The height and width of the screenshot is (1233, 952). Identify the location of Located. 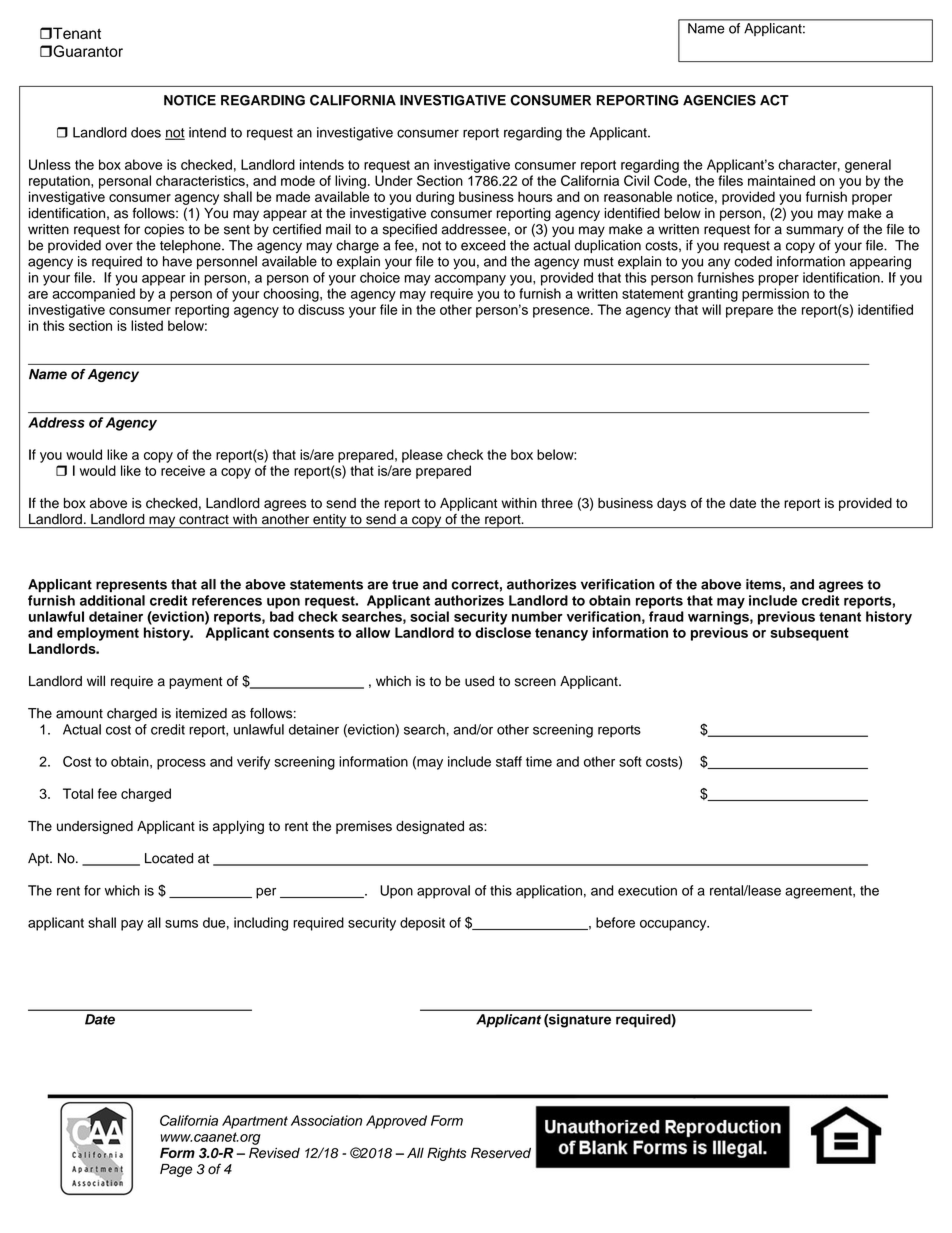
(169, 858).
